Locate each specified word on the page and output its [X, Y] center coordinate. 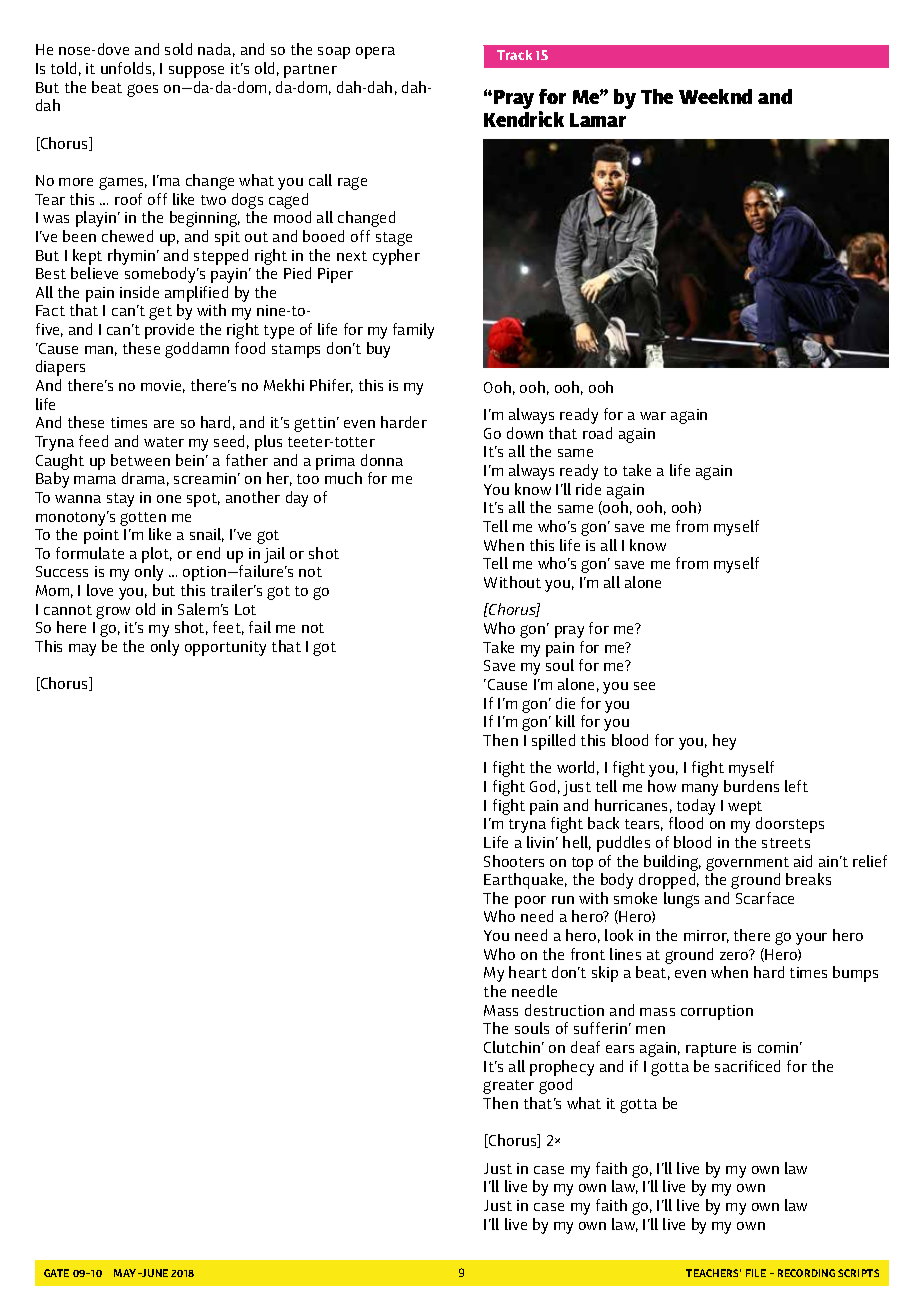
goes [142, 90]
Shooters [514, 861]
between [140, 460]
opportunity [225, 648]
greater [508, 1087]
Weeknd [715, 96]
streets [786, 843]
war [653, 416]
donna [382, 460]
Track [514, 55]
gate [56, 1273]
